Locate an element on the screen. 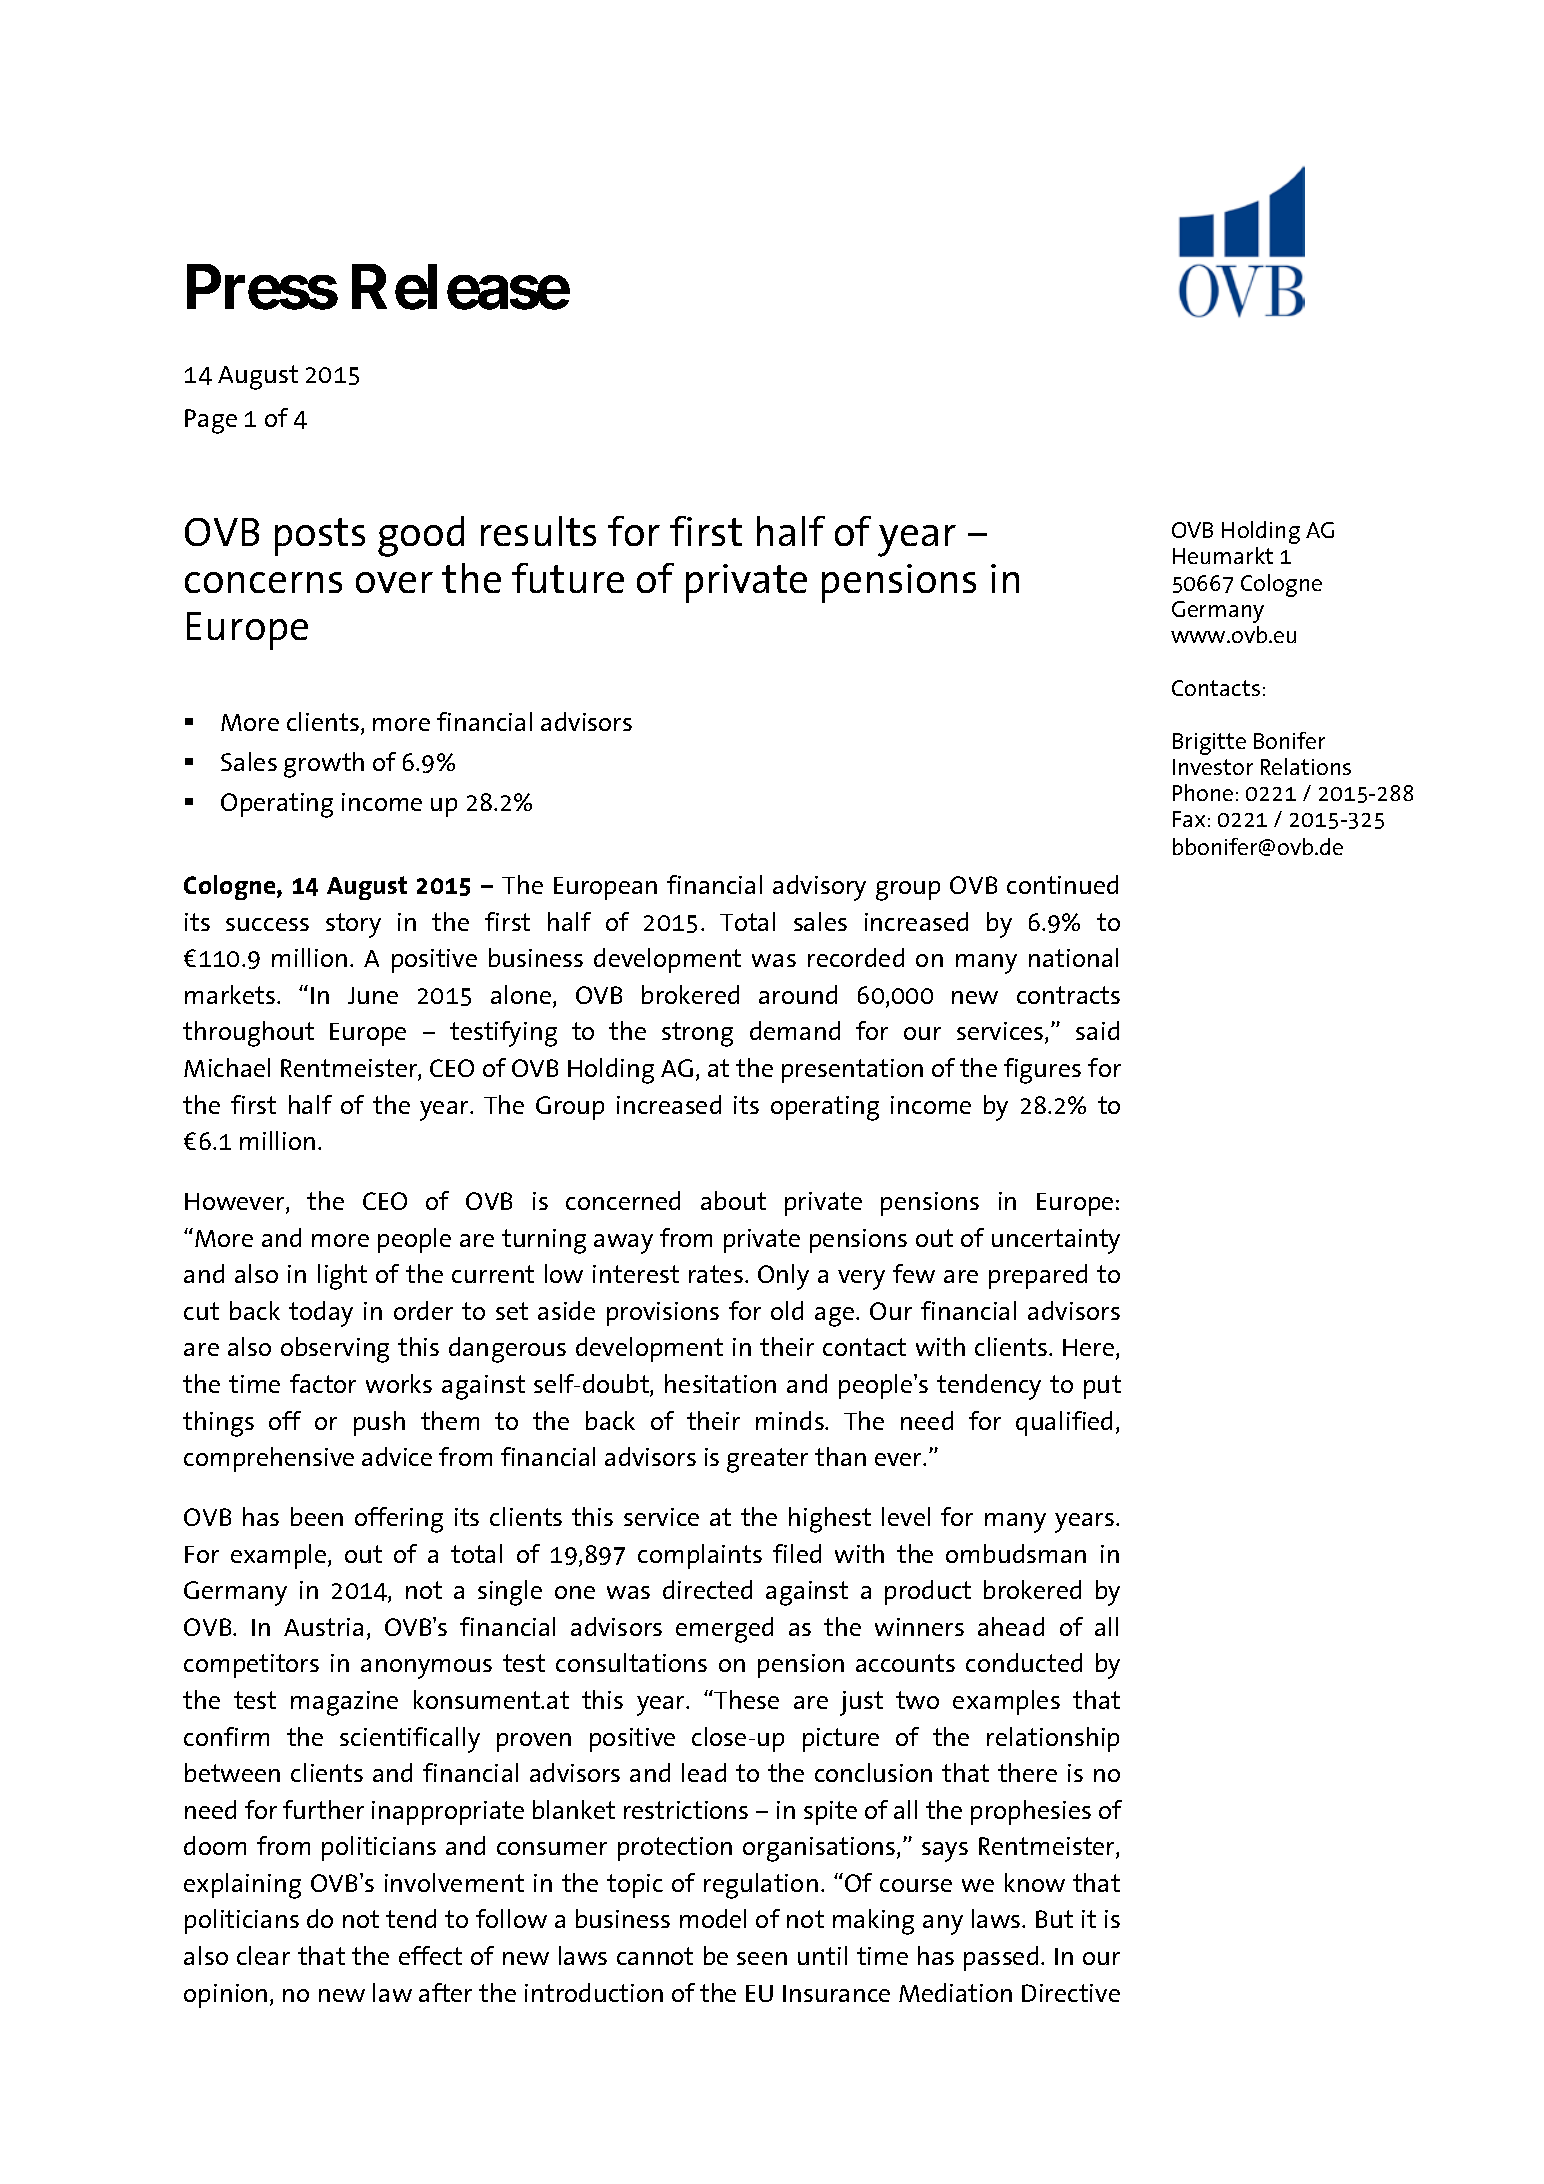 The image size is (1544, 2184). model is located at coordinates (713, 1918).
